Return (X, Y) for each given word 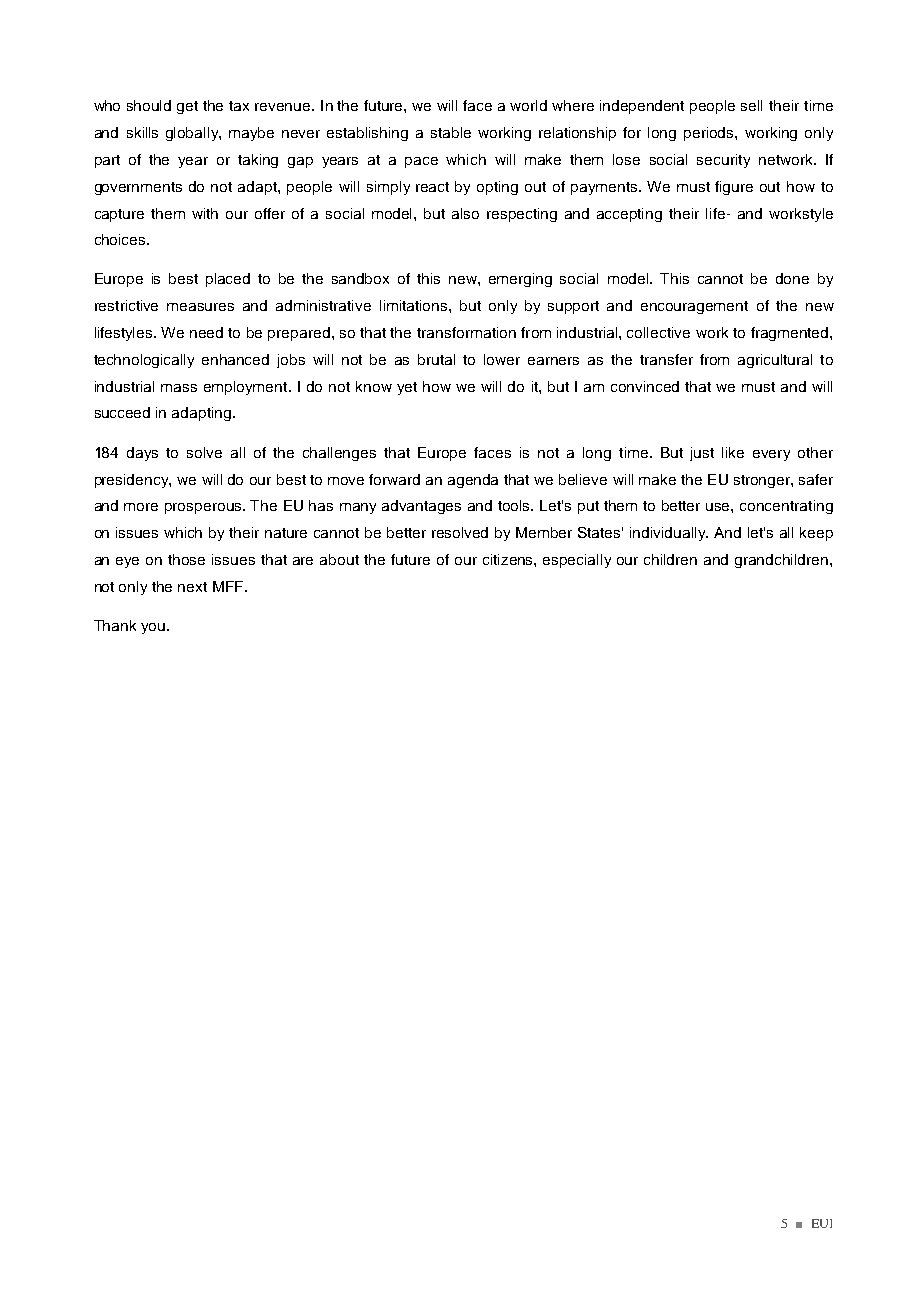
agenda (473, 481)
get (187, 107)
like (733, 452)
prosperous (204, 508)
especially (577, 561)
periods (710, 134)
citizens (509, 559)
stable (451, 132)
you (153, 628)
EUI (822, 1223)
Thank (115, 625)
